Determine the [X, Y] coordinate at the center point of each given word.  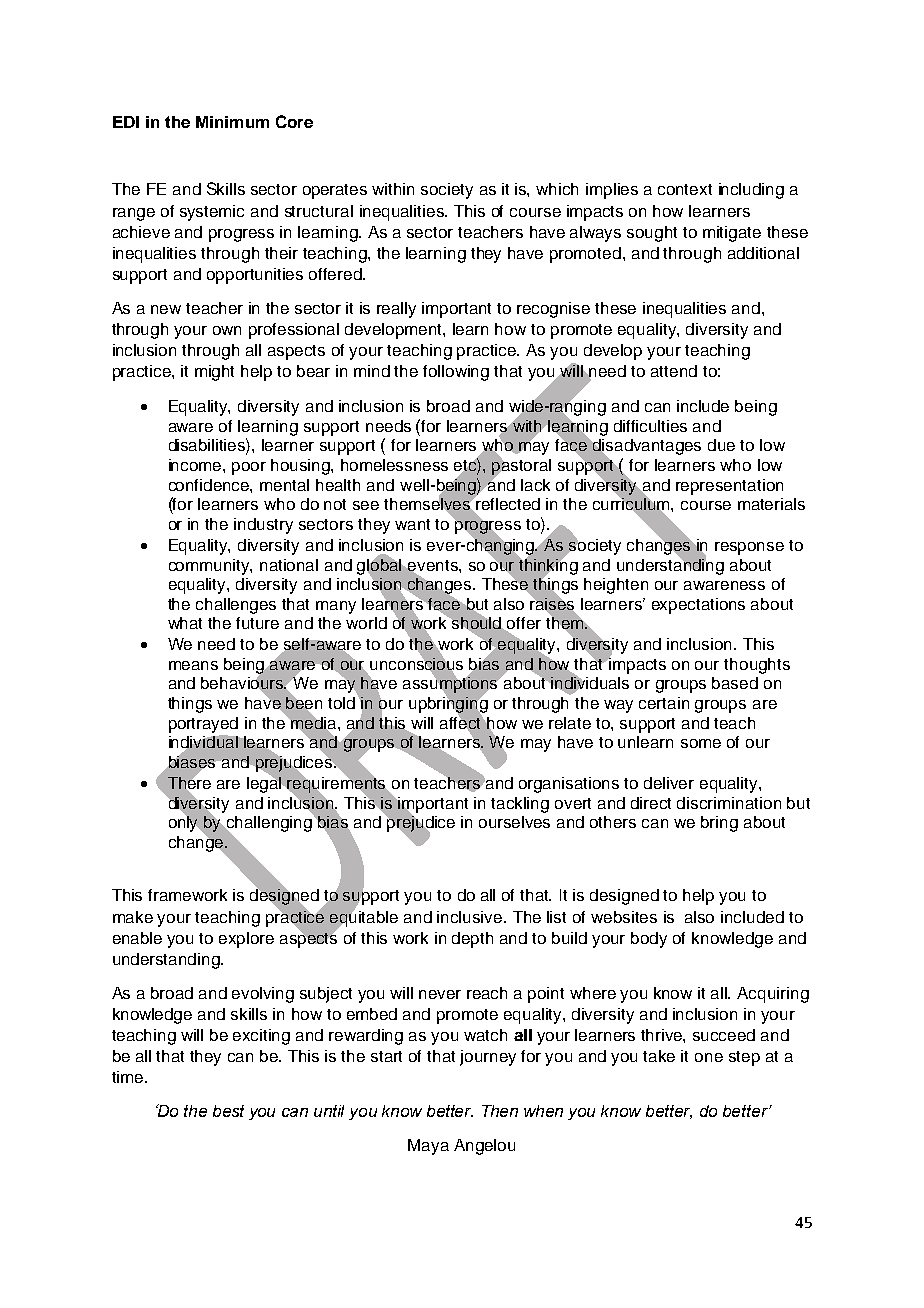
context [685, 189]
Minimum [232, 122]
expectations [698, 606]
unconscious [416, 664]
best [228, 1111]
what [185, 623]
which [557, 189]
